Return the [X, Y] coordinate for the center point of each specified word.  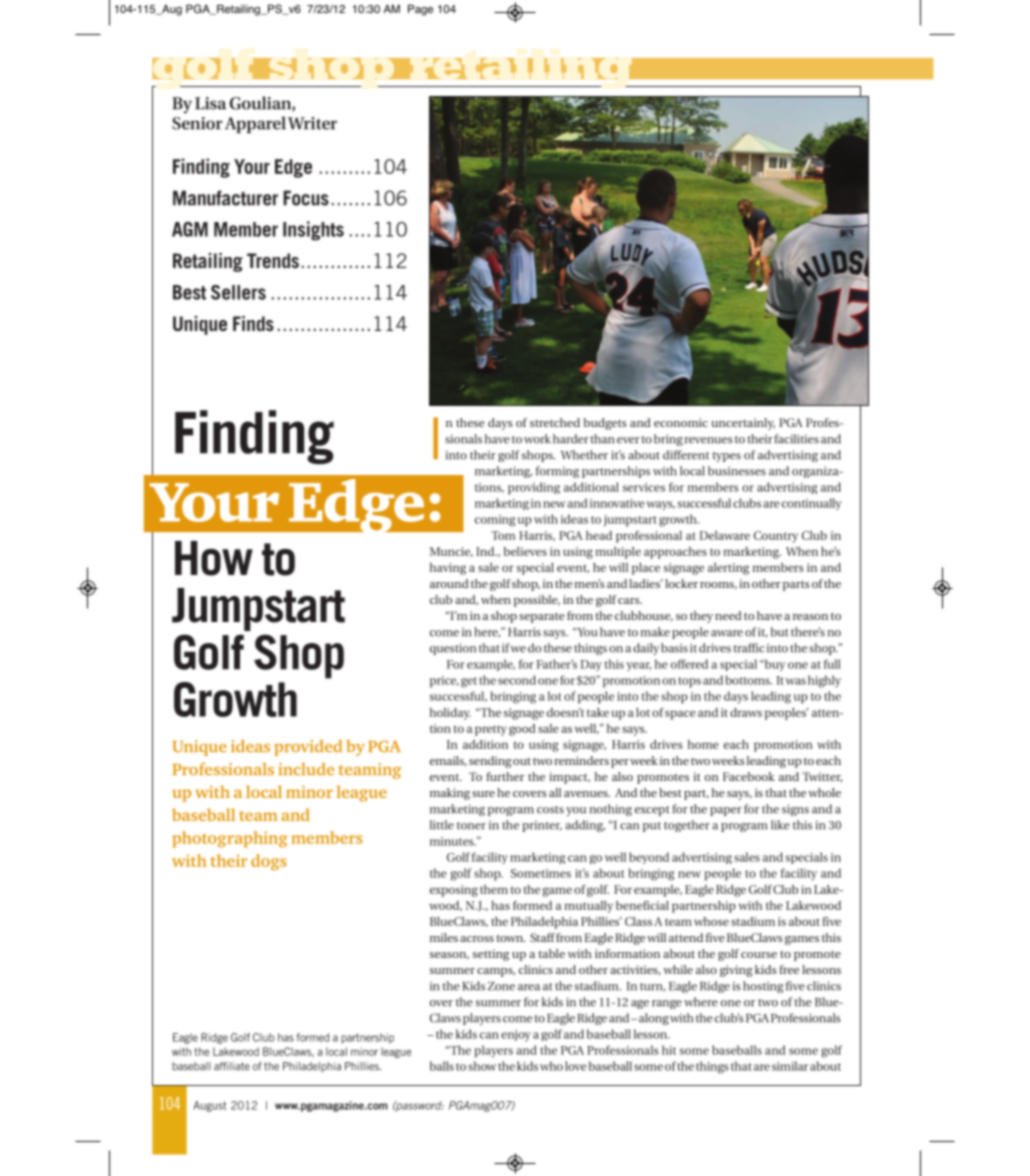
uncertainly [743, 424]
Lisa [210, 103]
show [482, 1066]
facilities [796, 439]
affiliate [232, 1066]
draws [746, 712]
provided [308, 748]
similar [790, 1066]
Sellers [238, 292]
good [522, 730]
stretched [555, 422]
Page [420, 10]
